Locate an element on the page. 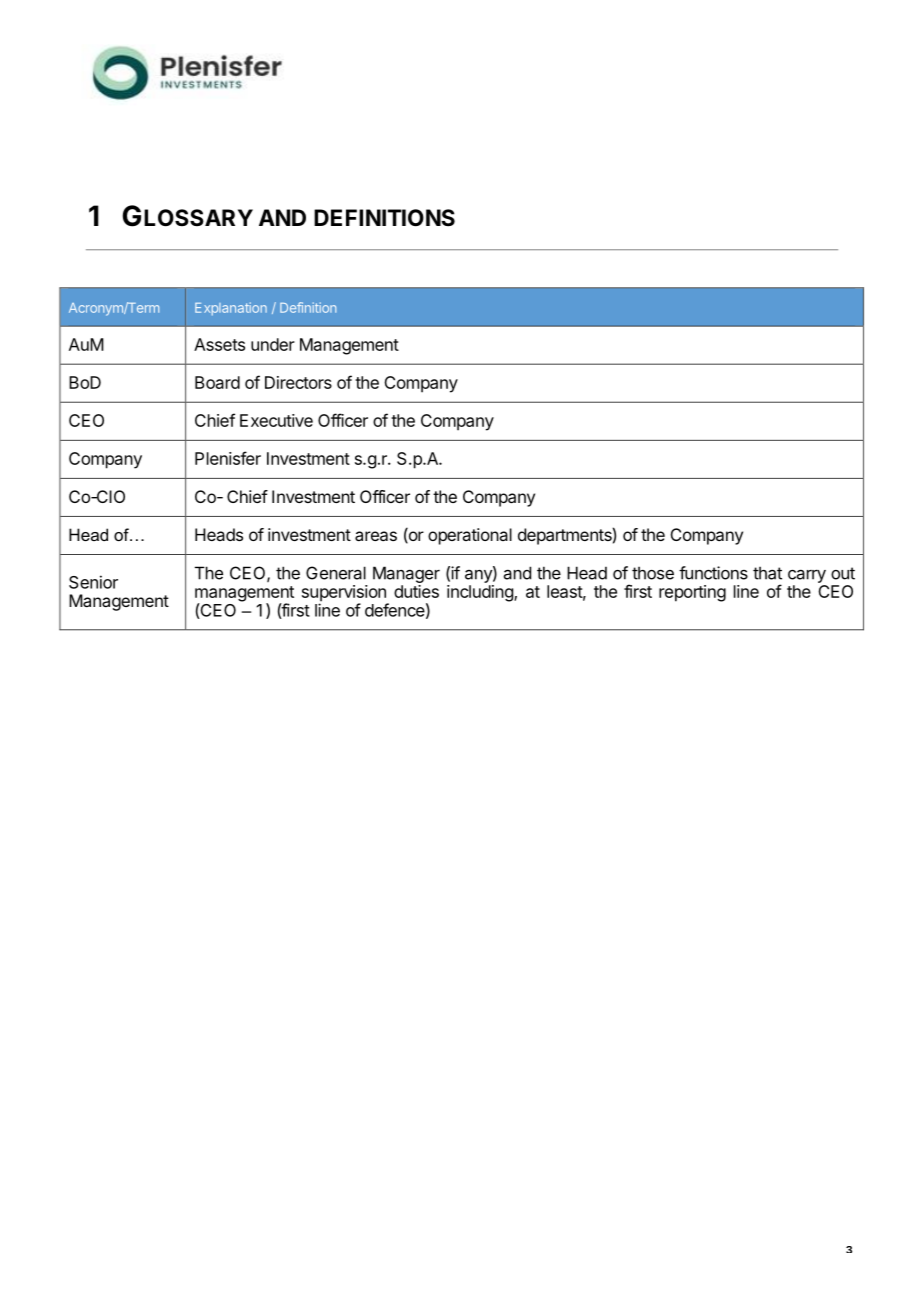 This image has height=1308, width=924. Directors is located at coordinates (298, 382).
